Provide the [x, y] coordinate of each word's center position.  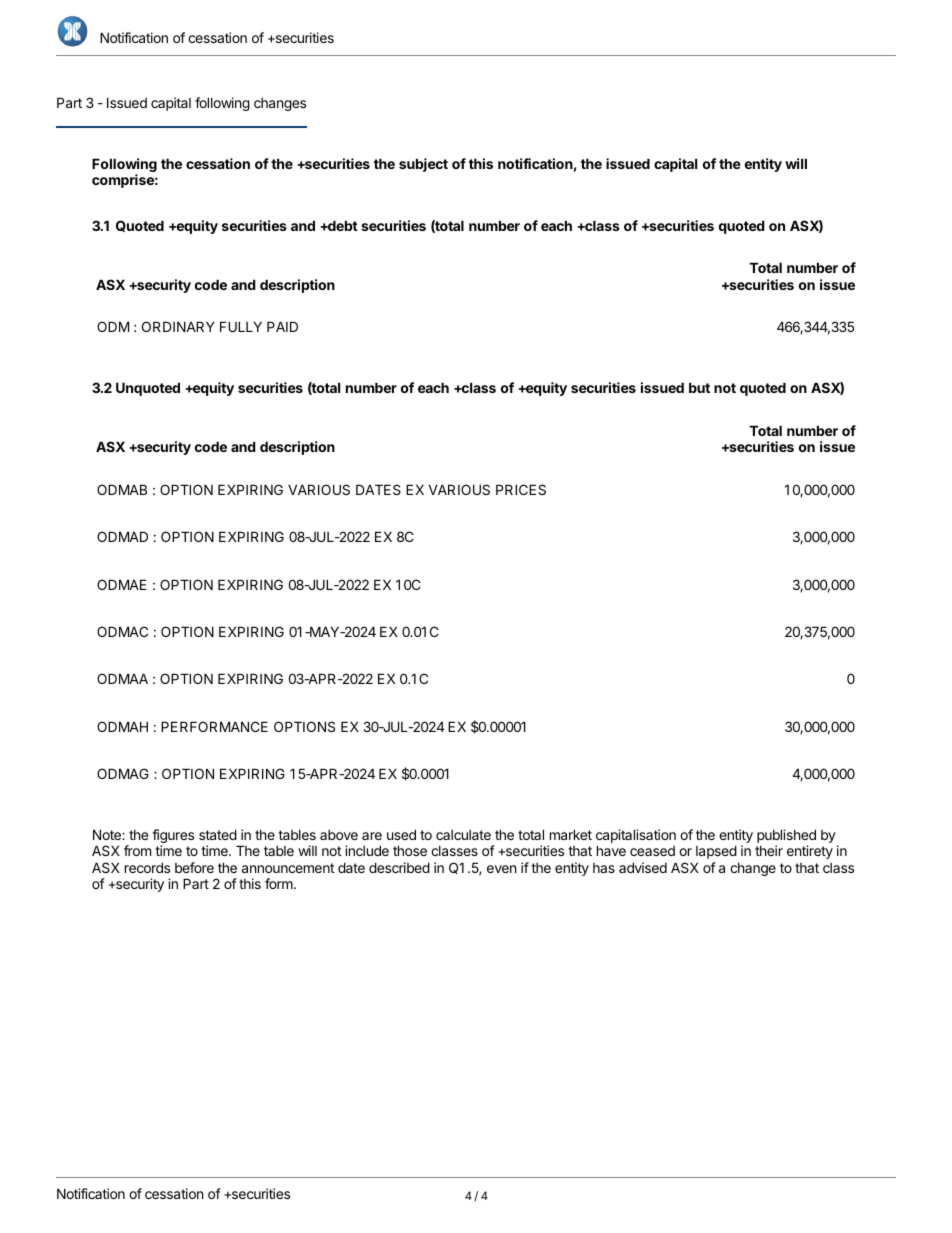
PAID [282, 326]
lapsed [716, 852]
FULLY [241, 326]
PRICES [521, 489]
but [699, 387]
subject [423, 165]
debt [342, 225]
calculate [463, 835]
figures [173, 837]
